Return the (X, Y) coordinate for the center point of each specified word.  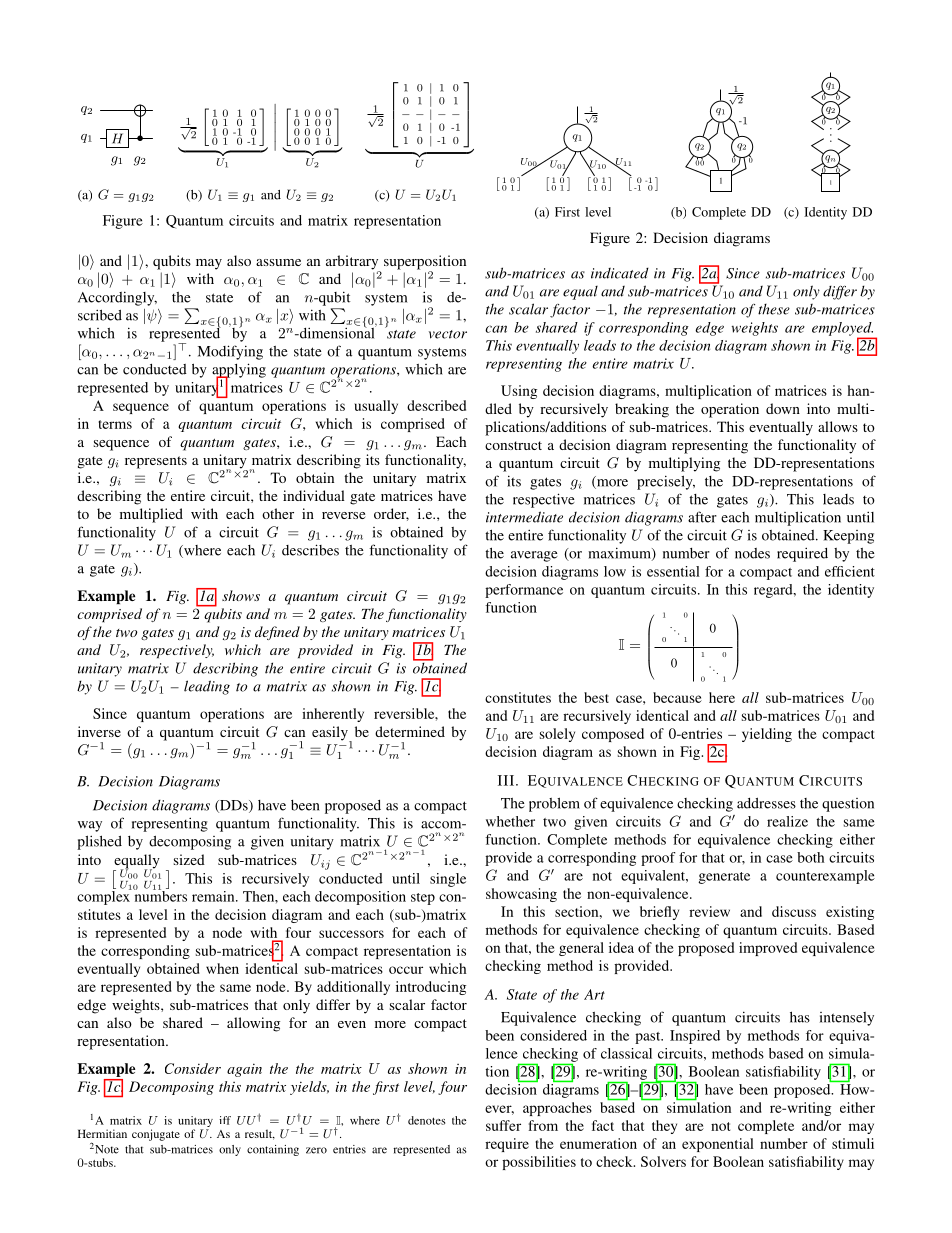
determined (410, 731)
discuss (794, 911)
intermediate (524, 517)
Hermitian (102, 1133)
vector (448, 334)
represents (156, 462)
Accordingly (117, 298)
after (702, 517)
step (423, 899)
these (774, 309)
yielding (767, 735)
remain (214, 896)
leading (207, 687)
